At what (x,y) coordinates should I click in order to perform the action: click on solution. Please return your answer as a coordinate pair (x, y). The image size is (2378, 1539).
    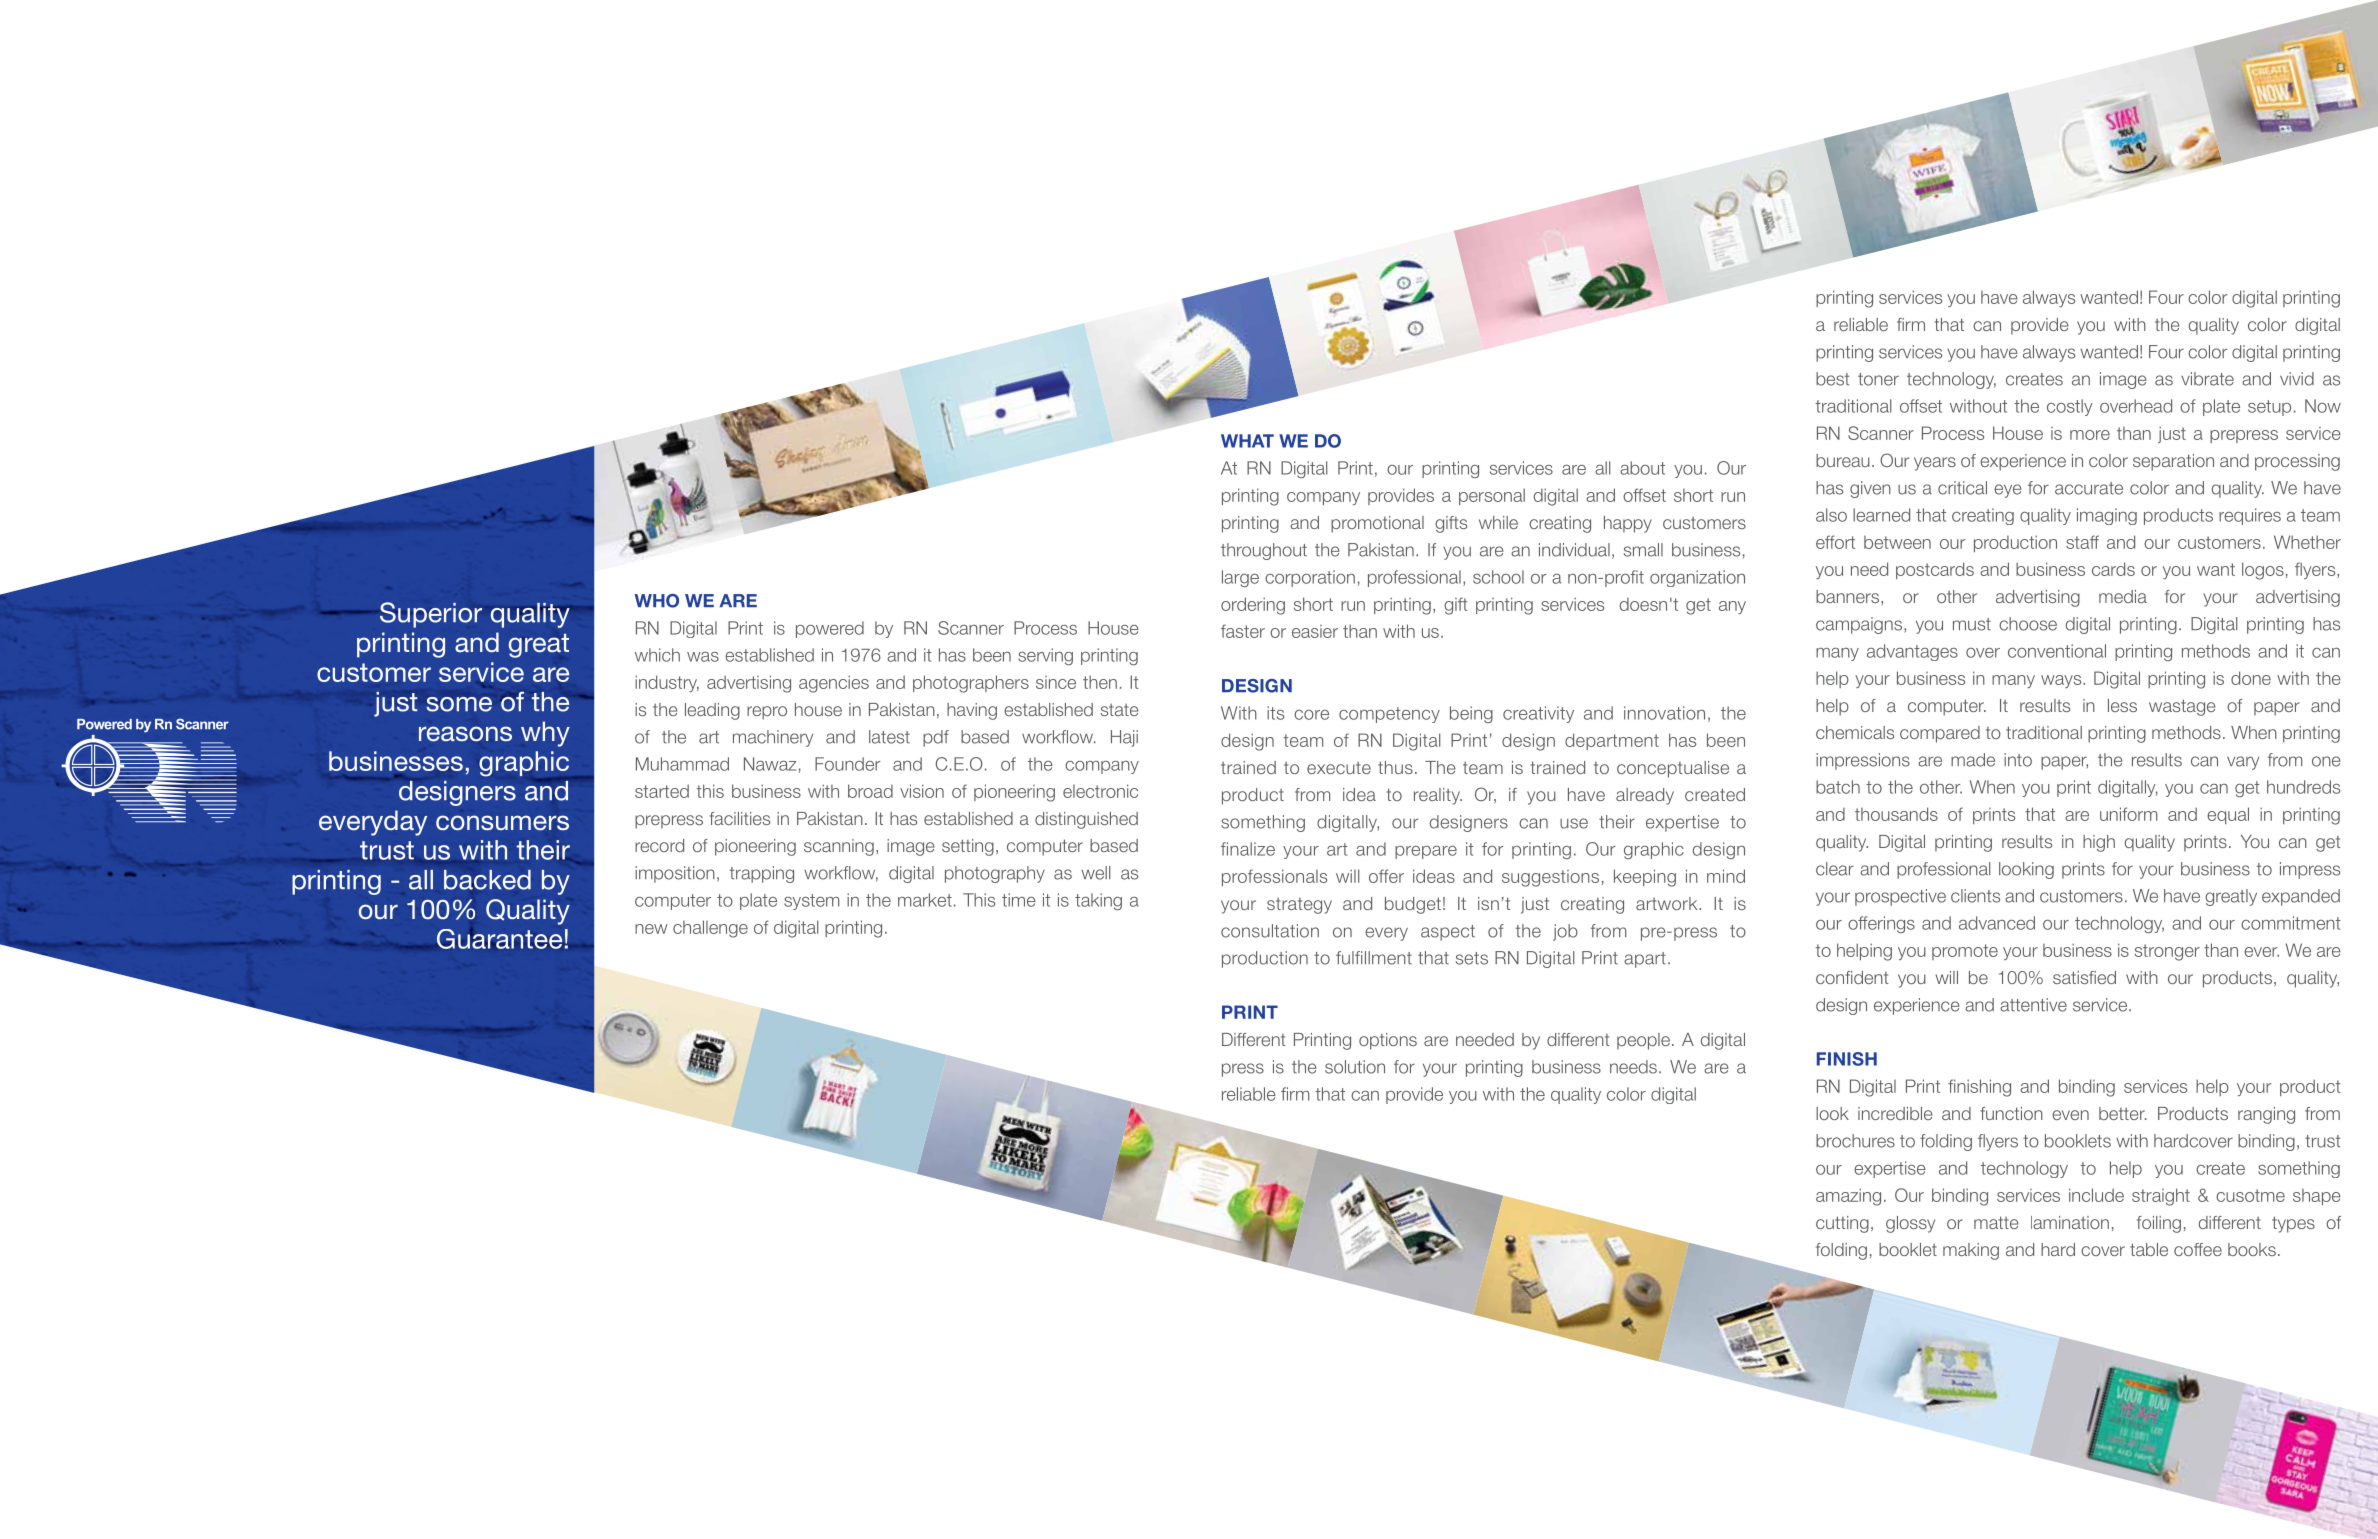
    Looking at the image, I should click on (1355, 1067).
